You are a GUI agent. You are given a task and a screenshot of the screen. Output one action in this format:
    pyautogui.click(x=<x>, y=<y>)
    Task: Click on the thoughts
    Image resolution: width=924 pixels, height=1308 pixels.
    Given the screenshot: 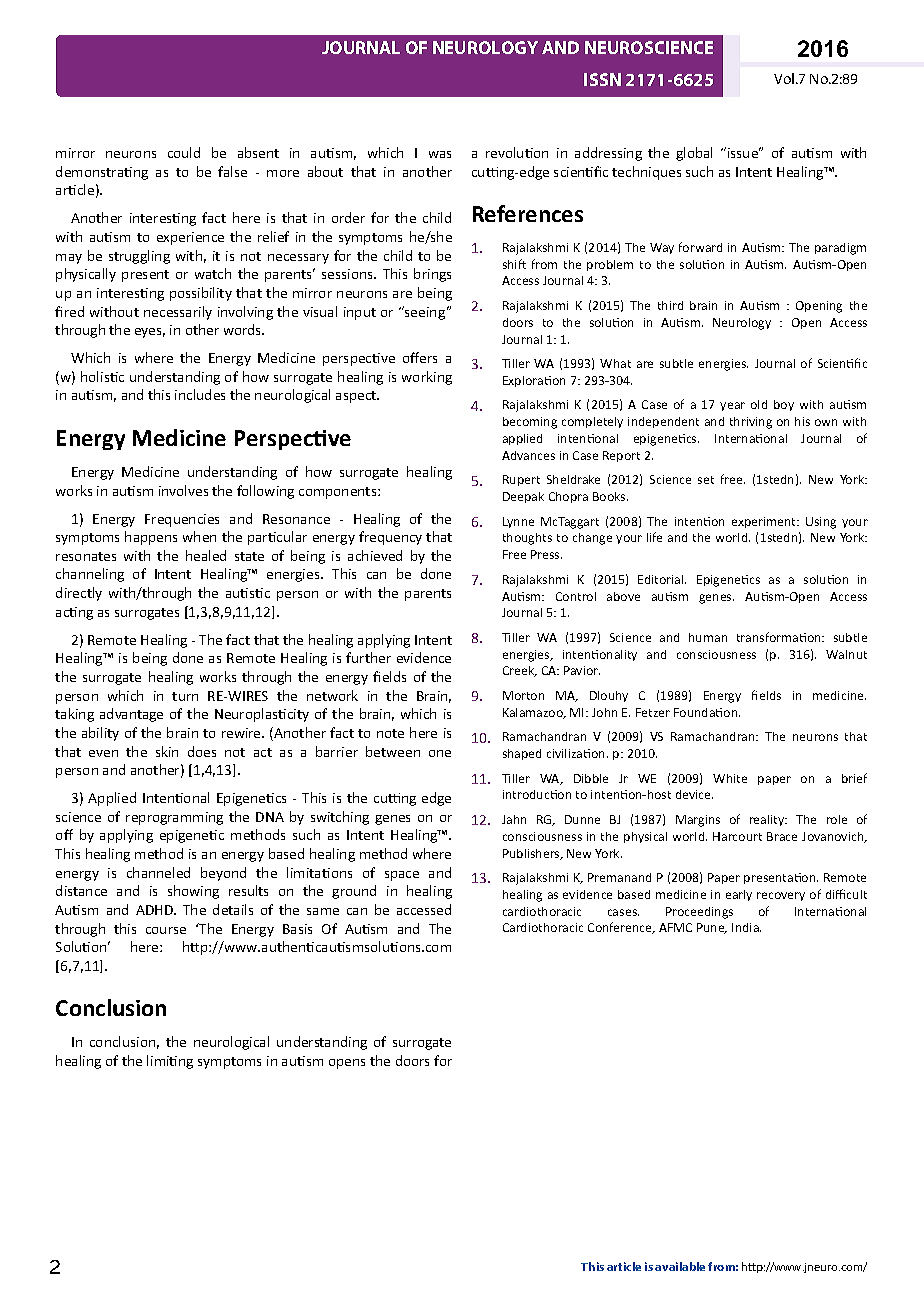 What is the action you would take?
    pyautogui.click(x=527, y=539)
